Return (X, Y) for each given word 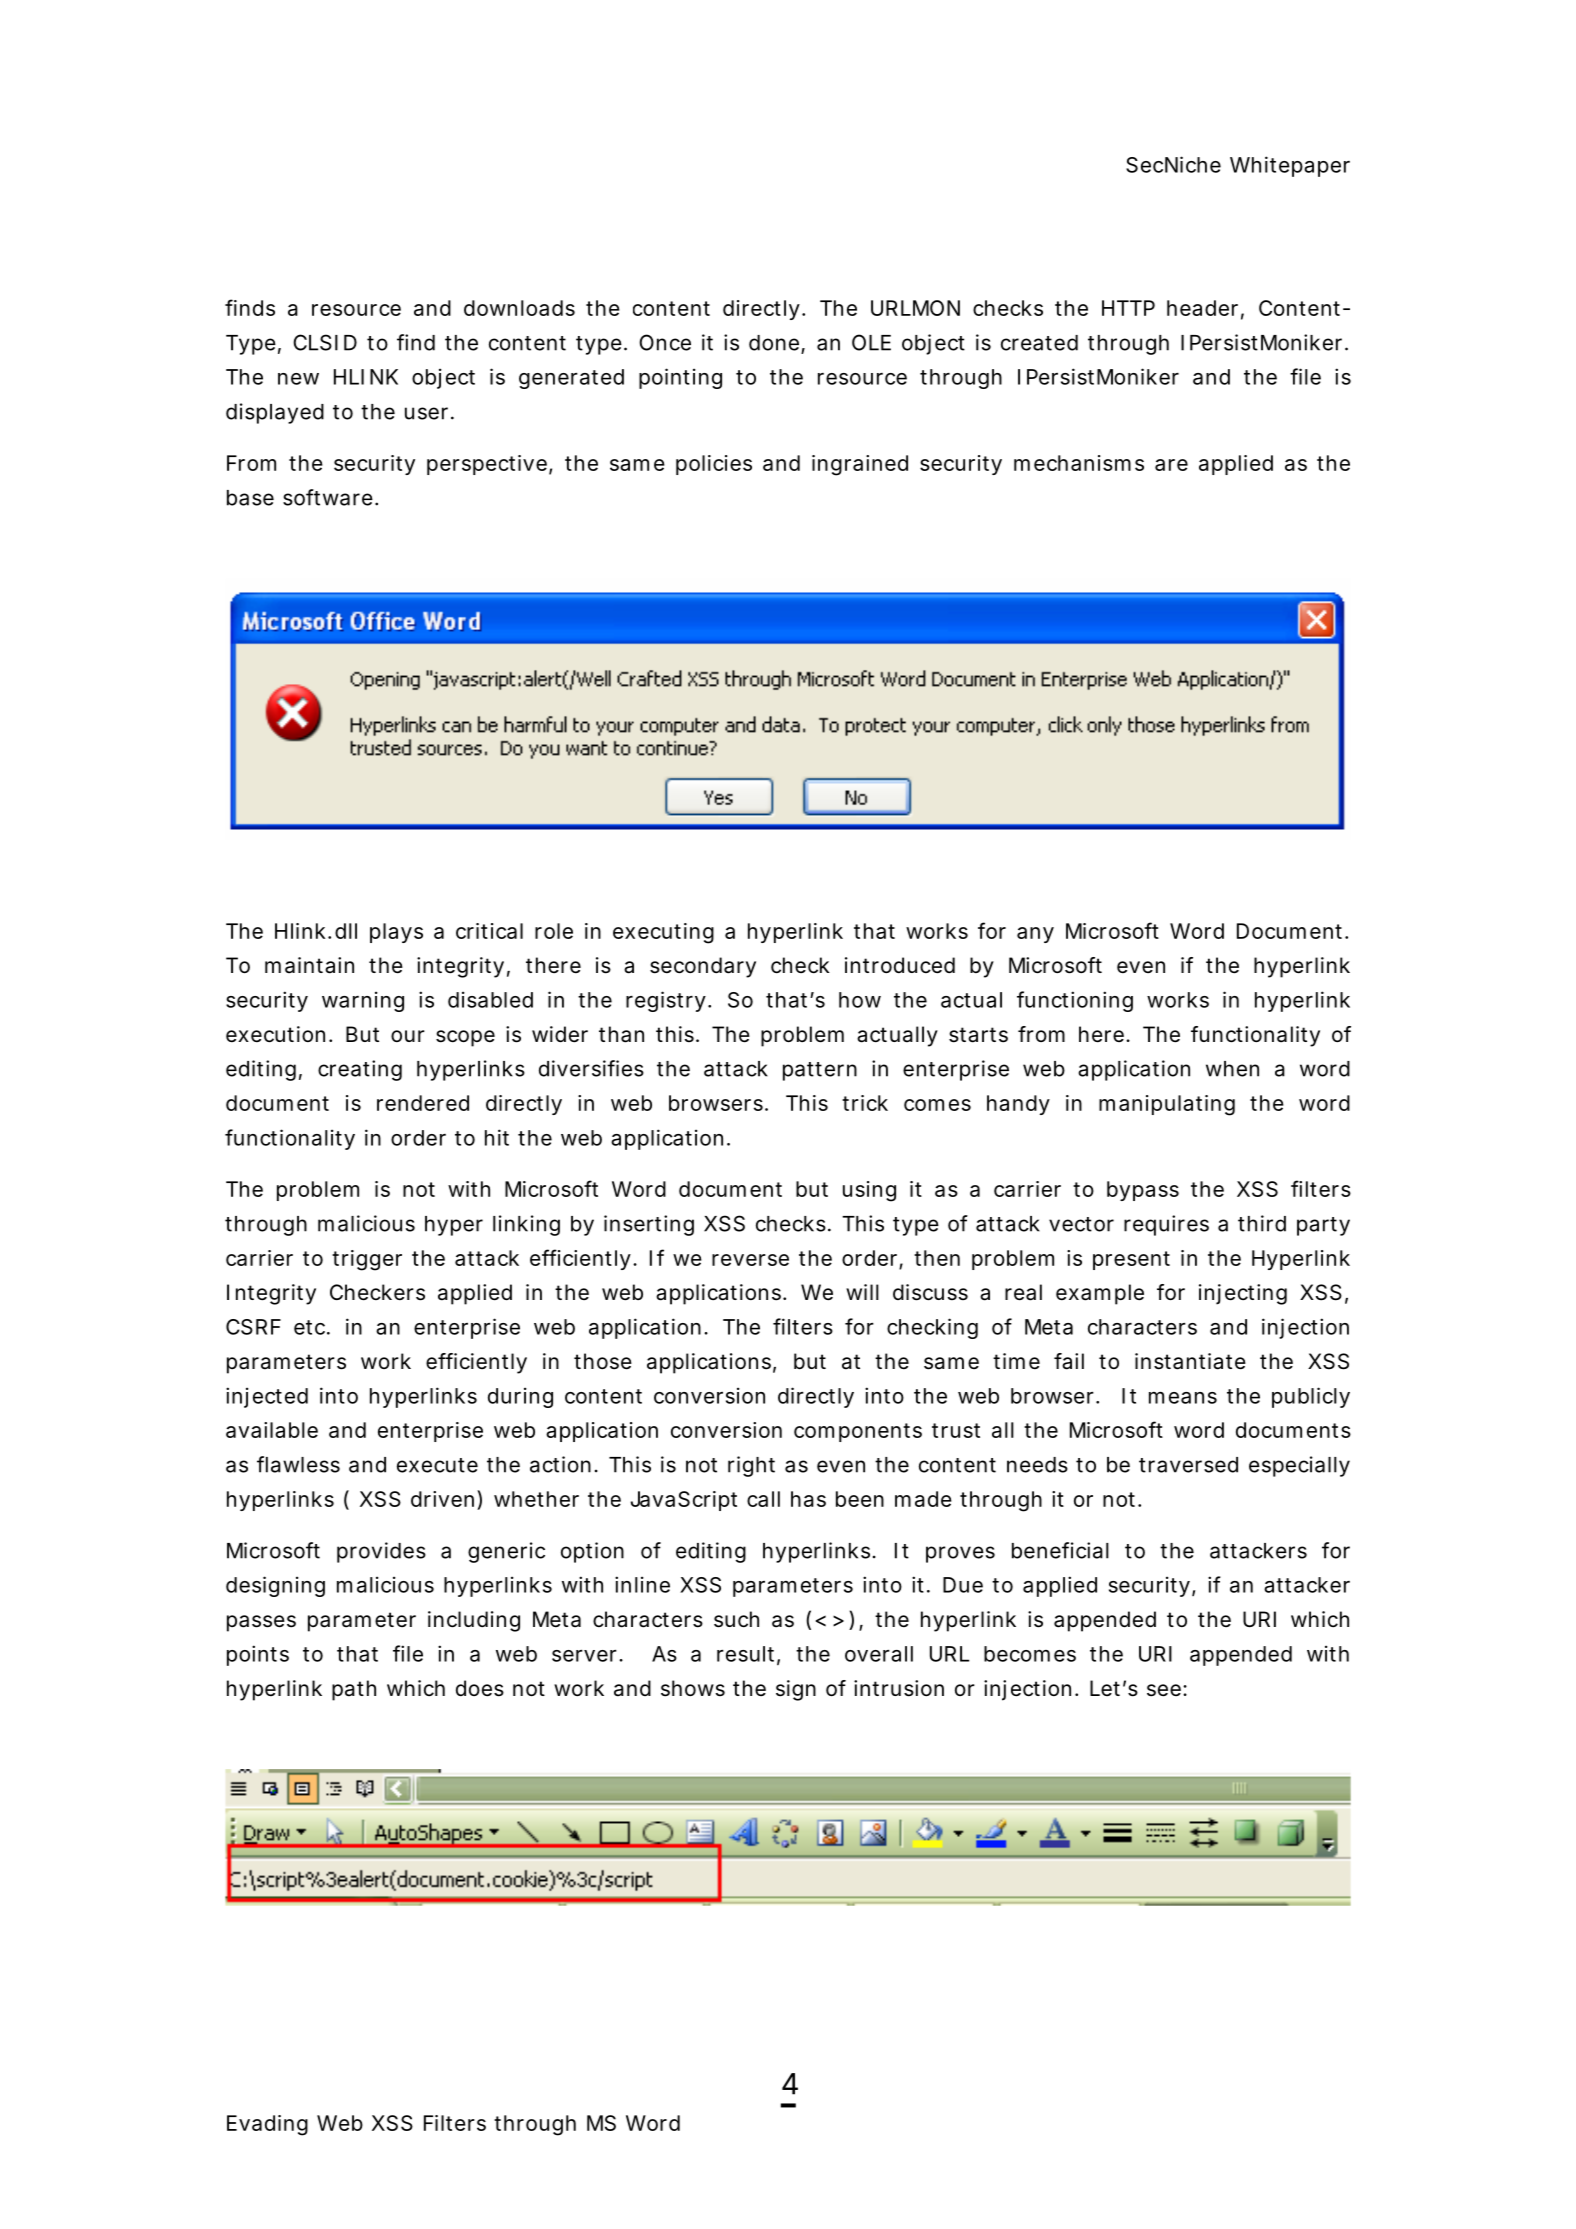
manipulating (1167, 1105)
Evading (267, 2125)
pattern (820, 1071)
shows (693, 1688)
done (775, 344)
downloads (519, 308)
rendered (423, 1103)
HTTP (1128, 308)
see (1165, 1690)
